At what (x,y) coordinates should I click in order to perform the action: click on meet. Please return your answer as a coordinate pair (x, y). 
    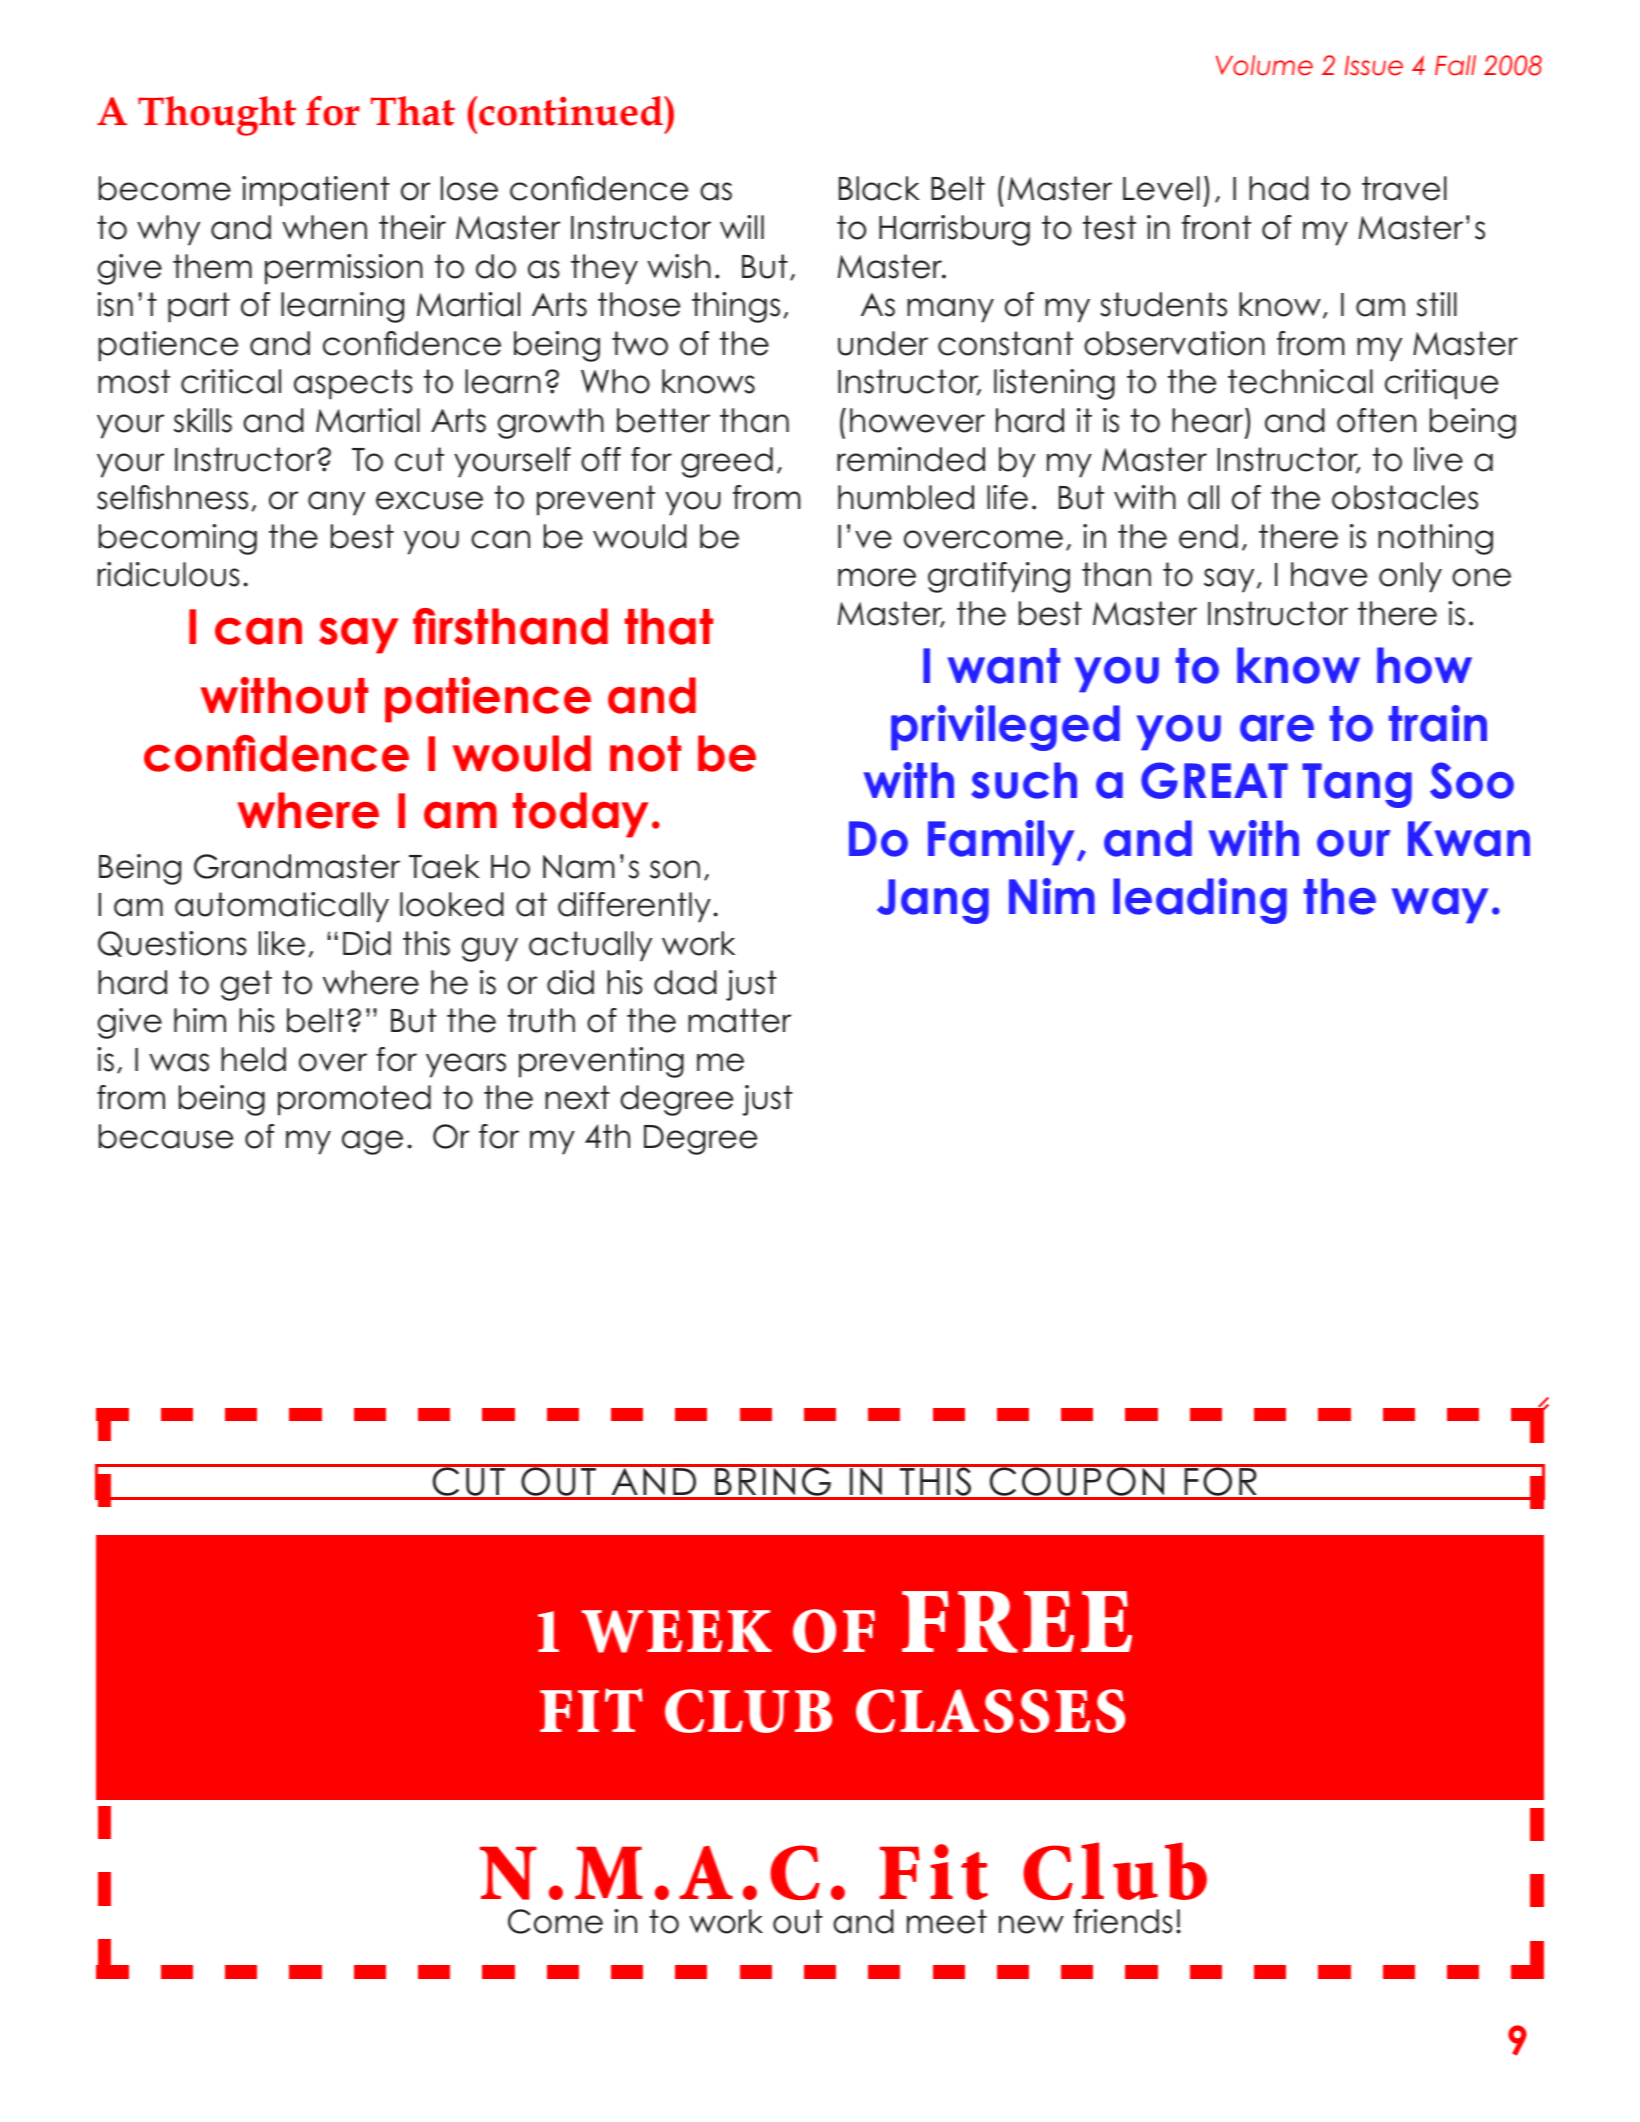
    Looking at the image, I should click on (947, 1921).
